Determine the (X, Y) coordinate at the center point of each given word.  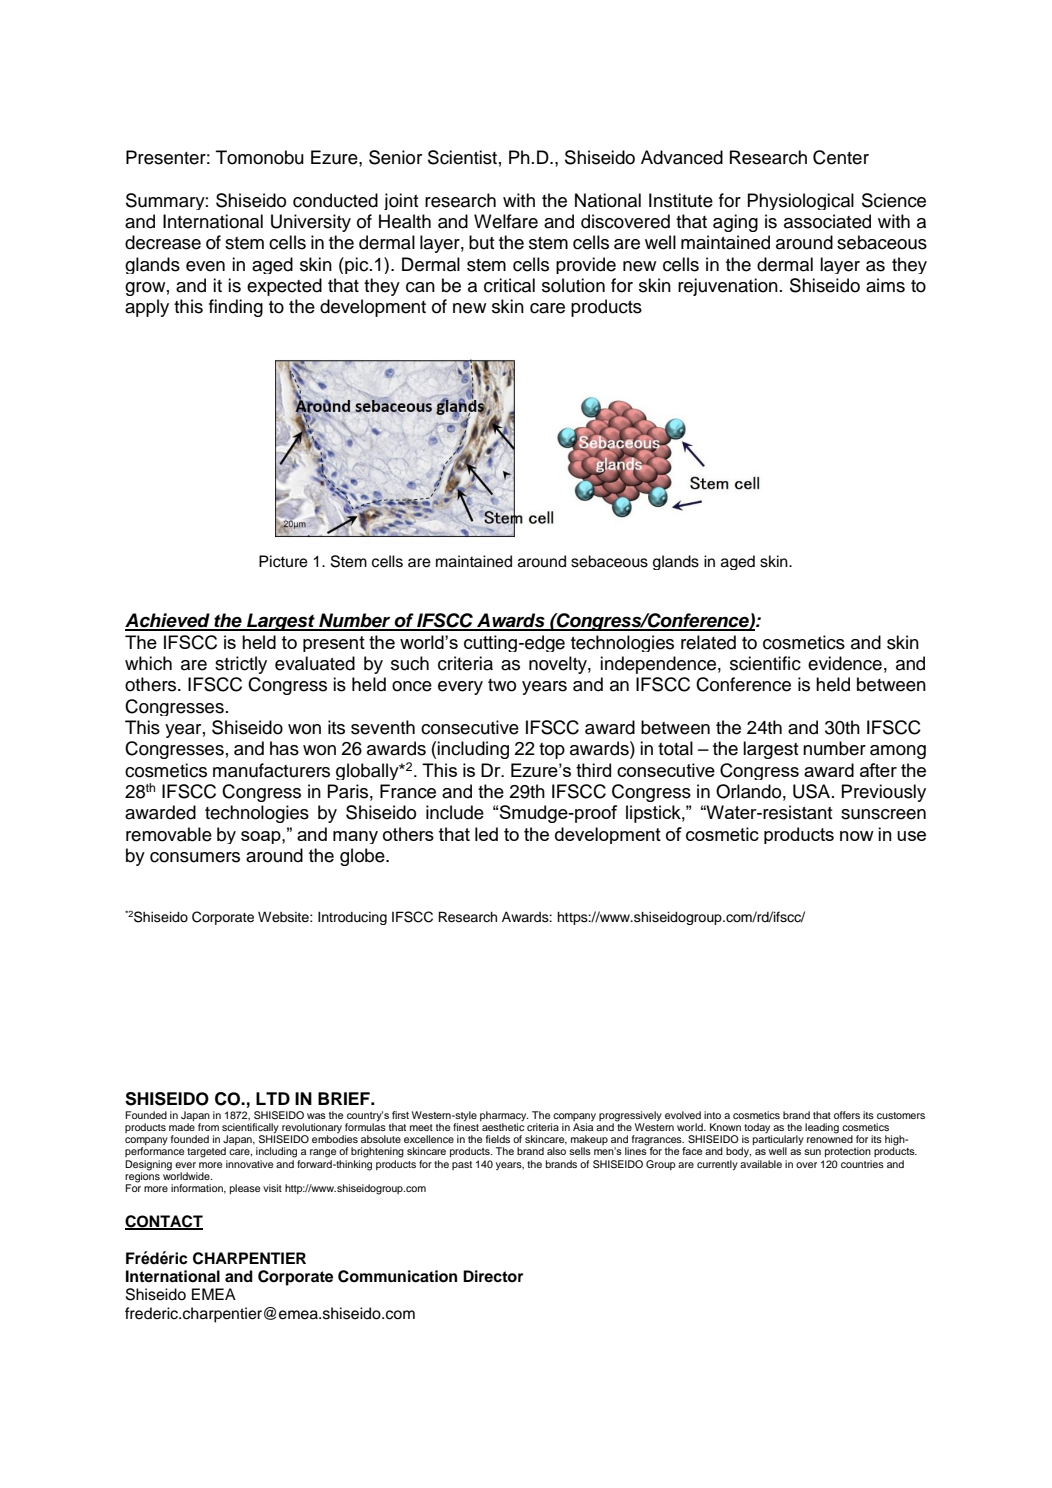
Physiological (801, 201)
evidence (845, 663)
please (245, 1189)
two (502, 685)
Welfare (506, 221)
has (284, 748)
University (311, 223)
